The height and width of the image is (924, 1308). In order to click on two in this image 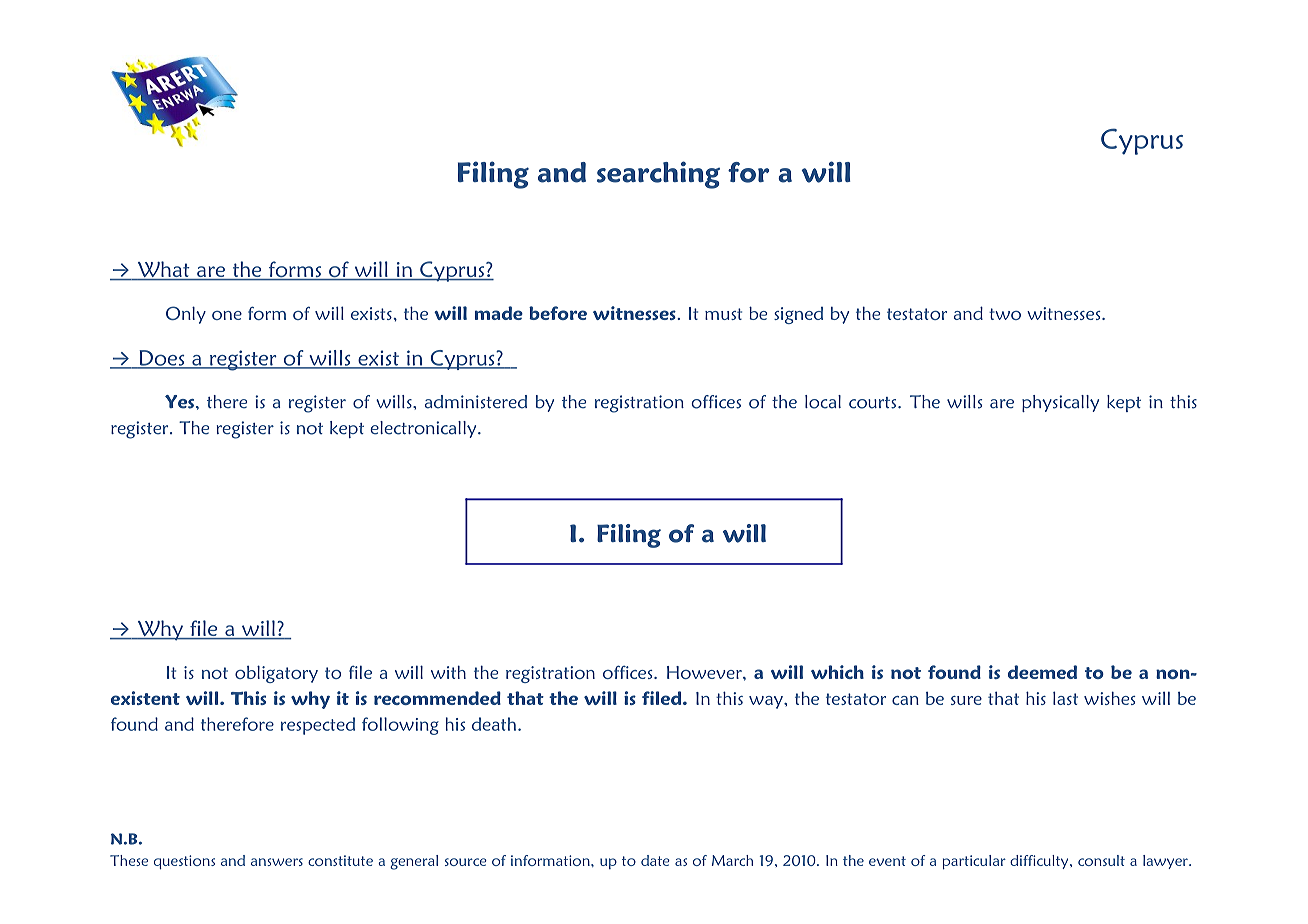, I will do `click(1005, 314)`.
